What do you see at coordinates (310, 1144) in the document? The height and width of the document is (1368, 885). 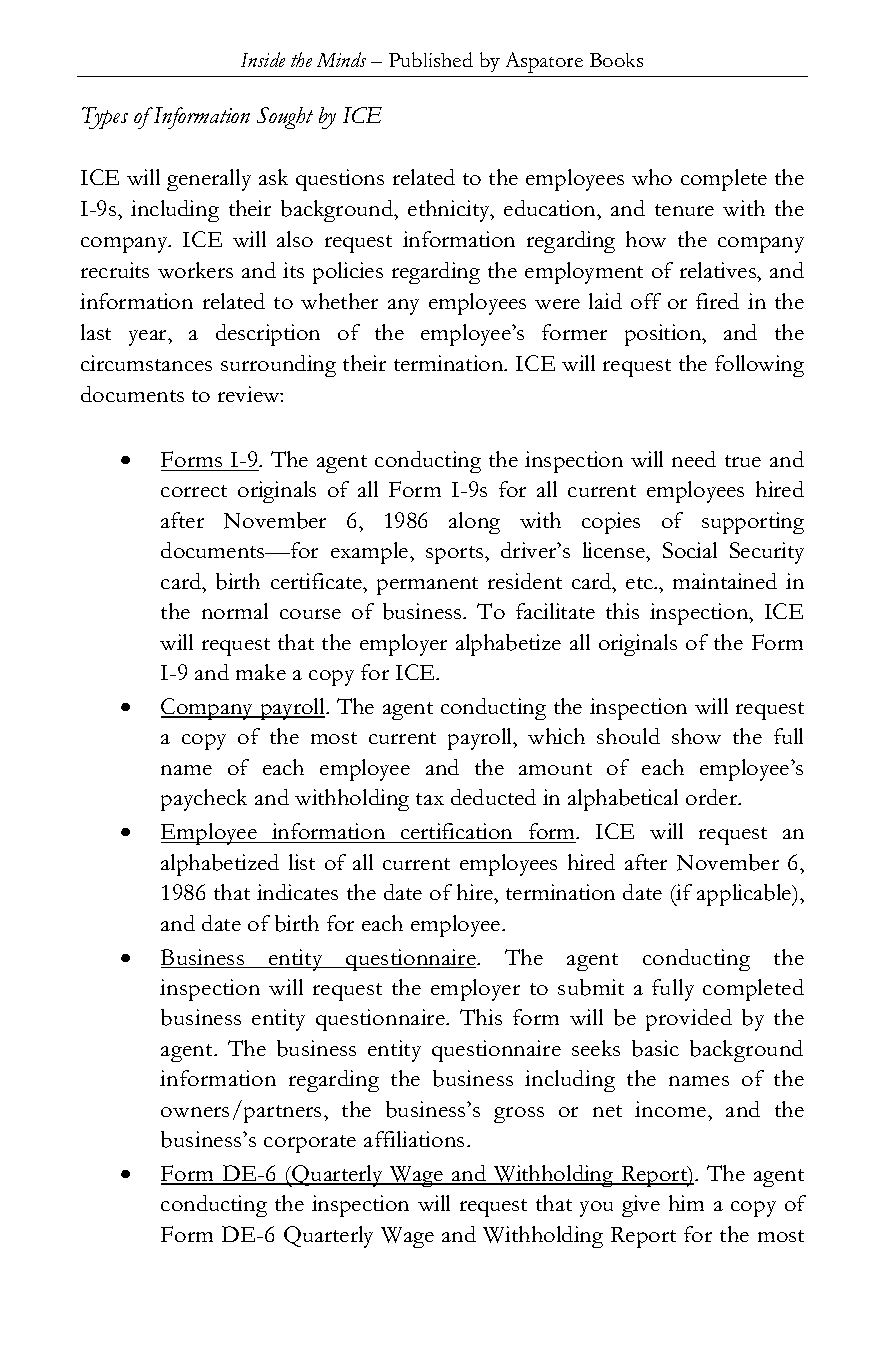 I see `corporate` at bounding box center [310, 1144].
